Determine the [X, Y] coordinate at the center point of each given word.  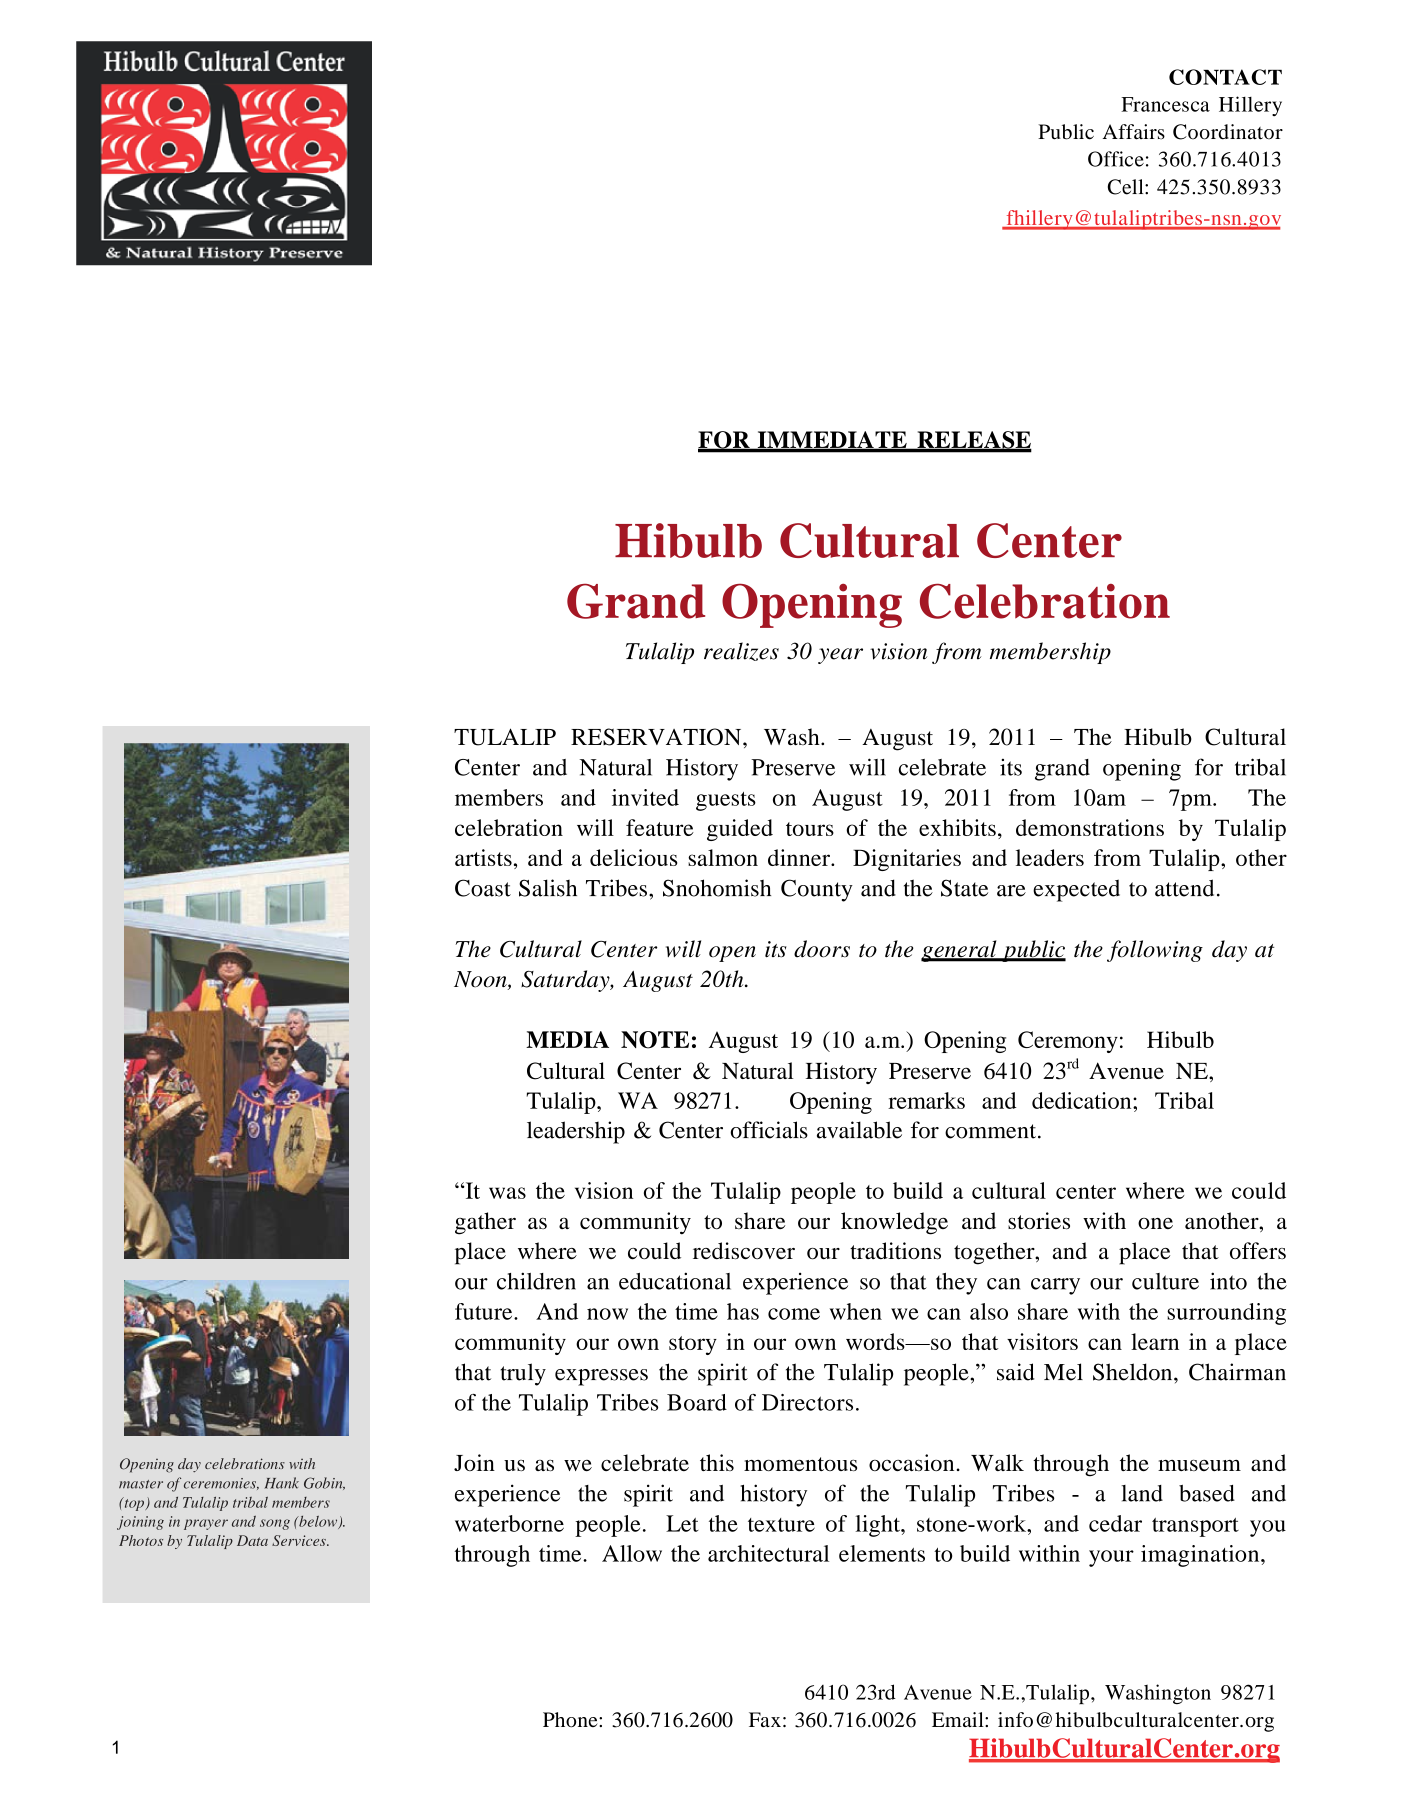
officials [769, 1130]
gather [485, 1223]
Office [1116, 159]
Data [252, 1540]
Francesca [1165, 104]
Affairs [1134, 132]
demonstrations [1090, 827]
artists [483, 857]
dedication [1083, 1100]
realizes [741, 651]
